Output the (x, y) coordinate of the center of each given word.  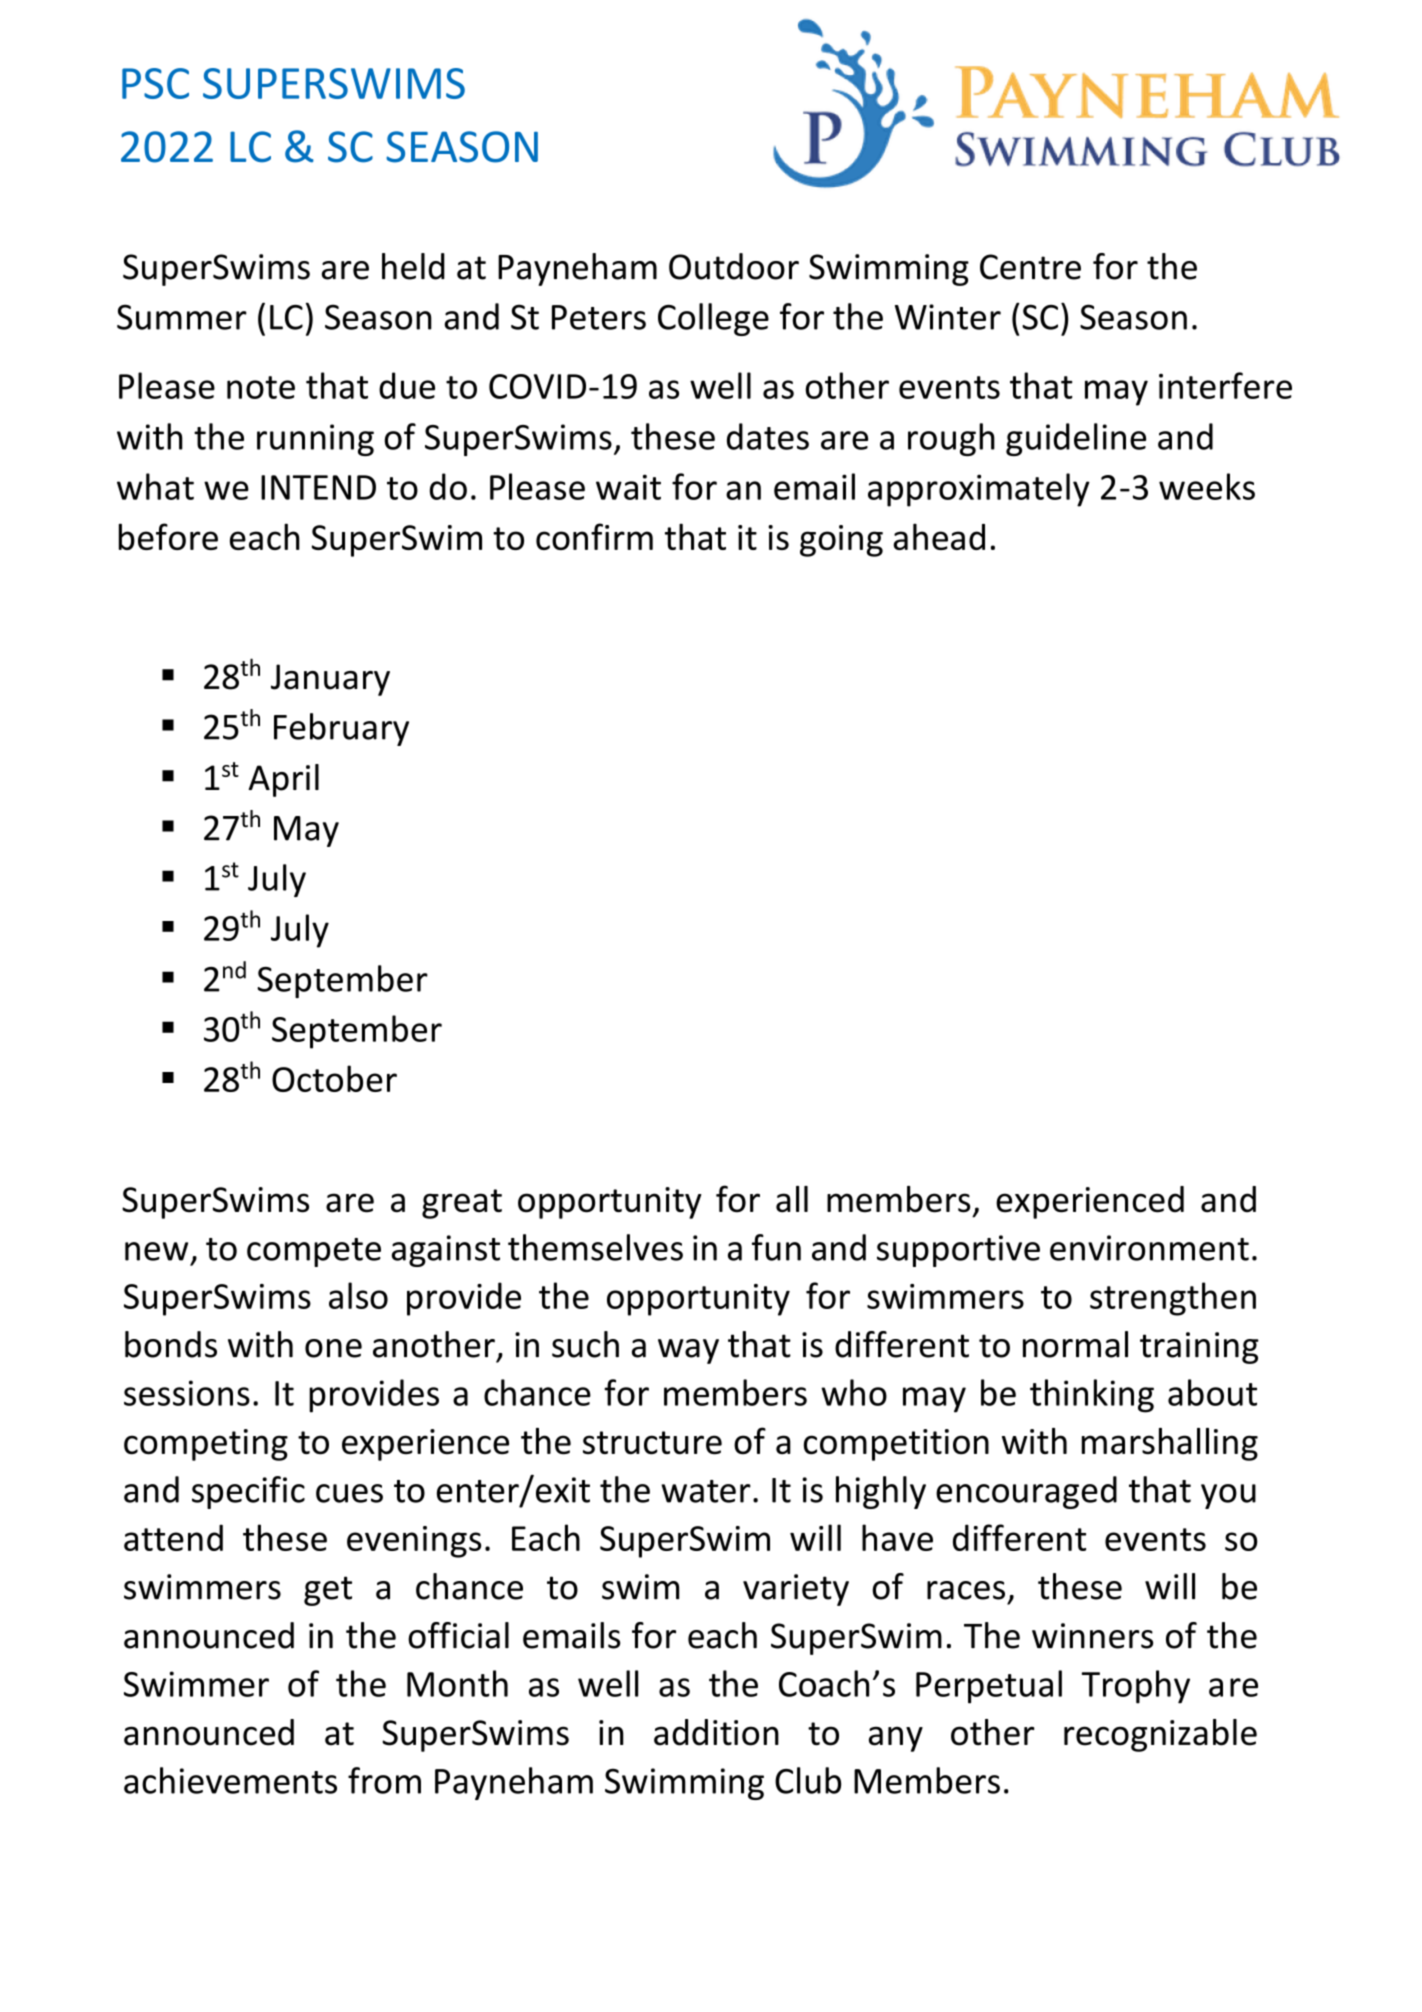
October (334, 1078)
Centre (1030, 267)
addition (716, 1732)
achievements (230, 1780)
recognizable (1160, 1735)
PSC (155, 83)
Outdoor (734, 266)
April (283, 780)
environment (1149, 1248)
